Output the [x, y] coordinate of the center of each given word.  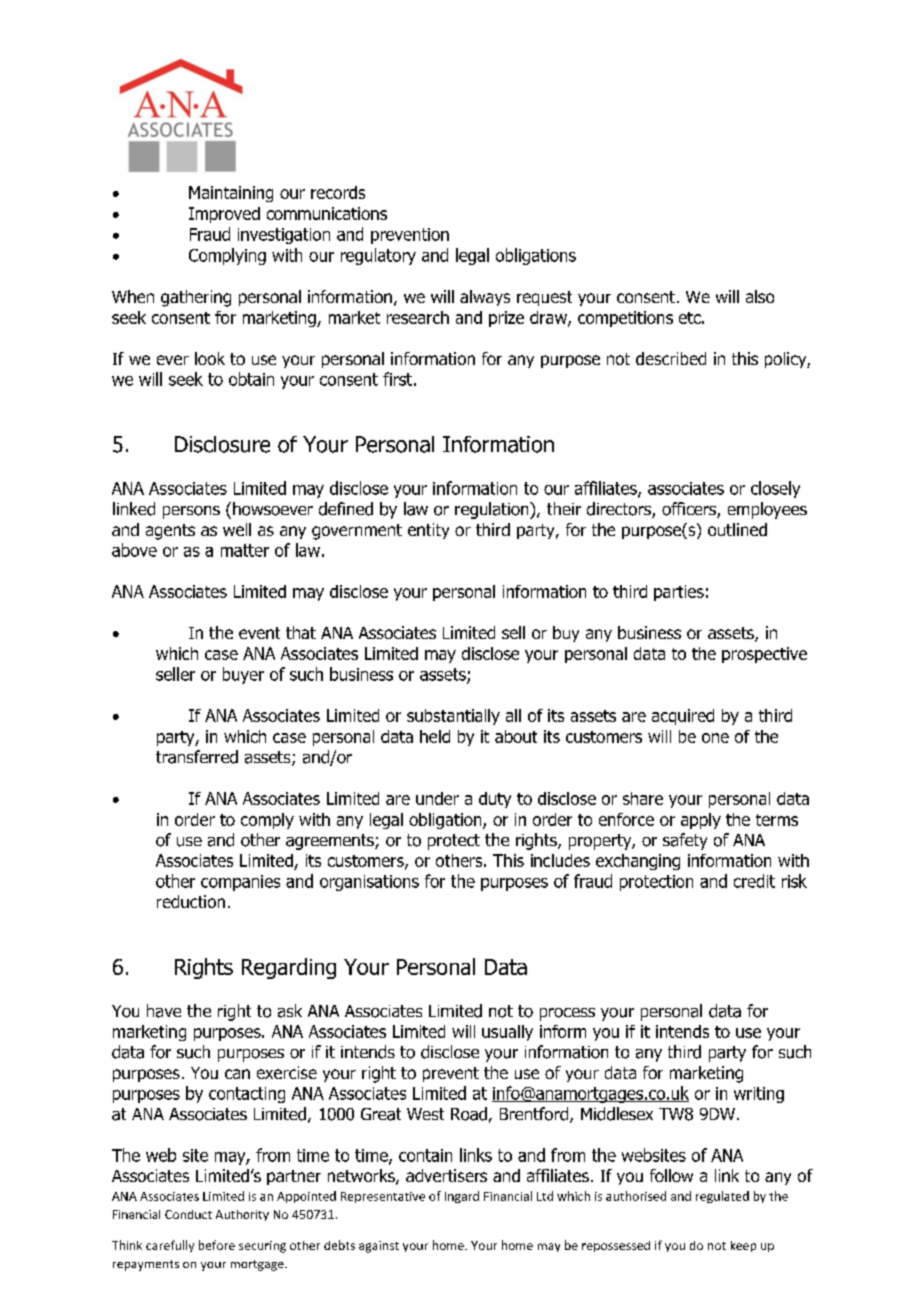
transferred [197, 757]
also [760, 296]
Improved [224, 215]
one [715, 738]
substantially [453, 717]
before [217, 1245]
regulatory [378, 256]
